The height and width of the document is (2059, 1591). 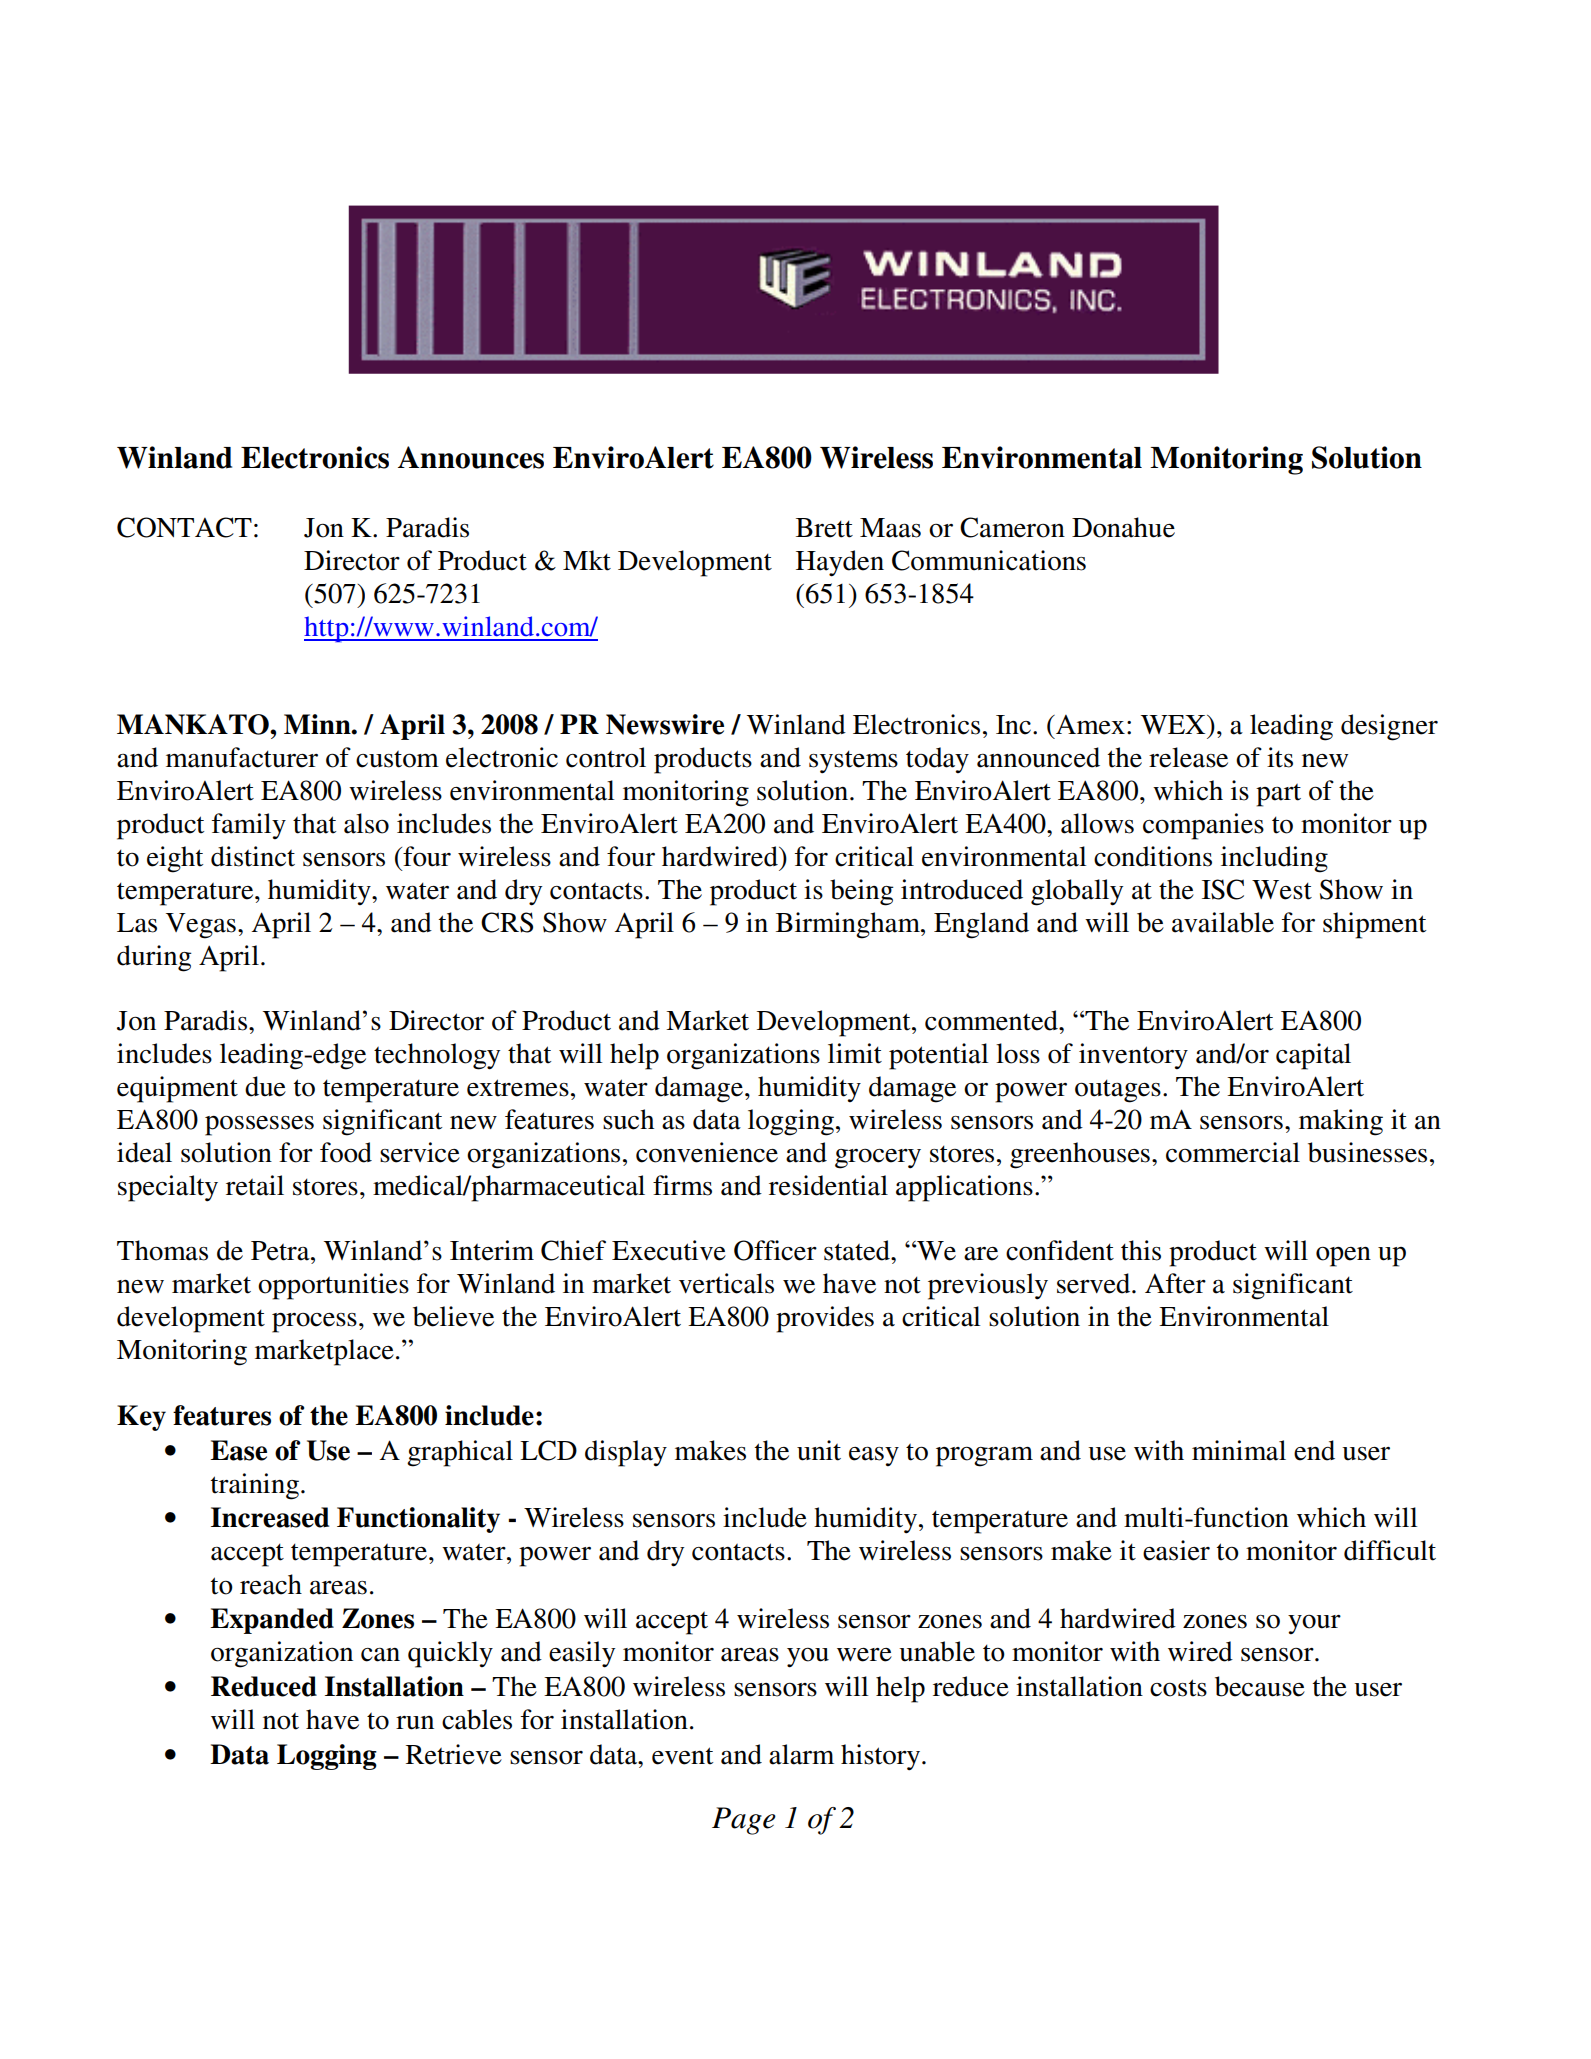 I want to click on Brett, so click(x=824, y=528).
